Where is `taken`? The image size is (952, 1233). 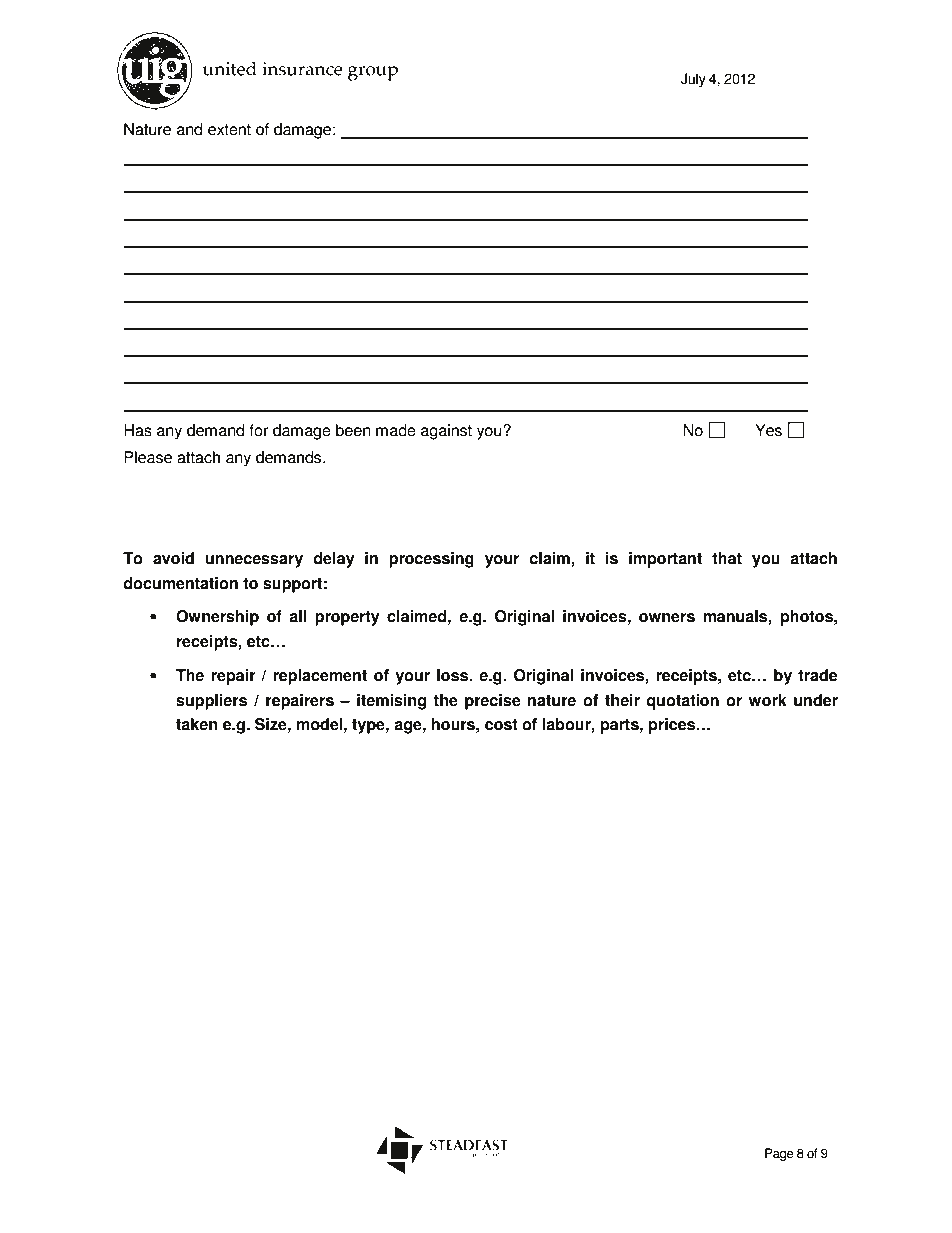
taken is located at coordinates (197, 724).
